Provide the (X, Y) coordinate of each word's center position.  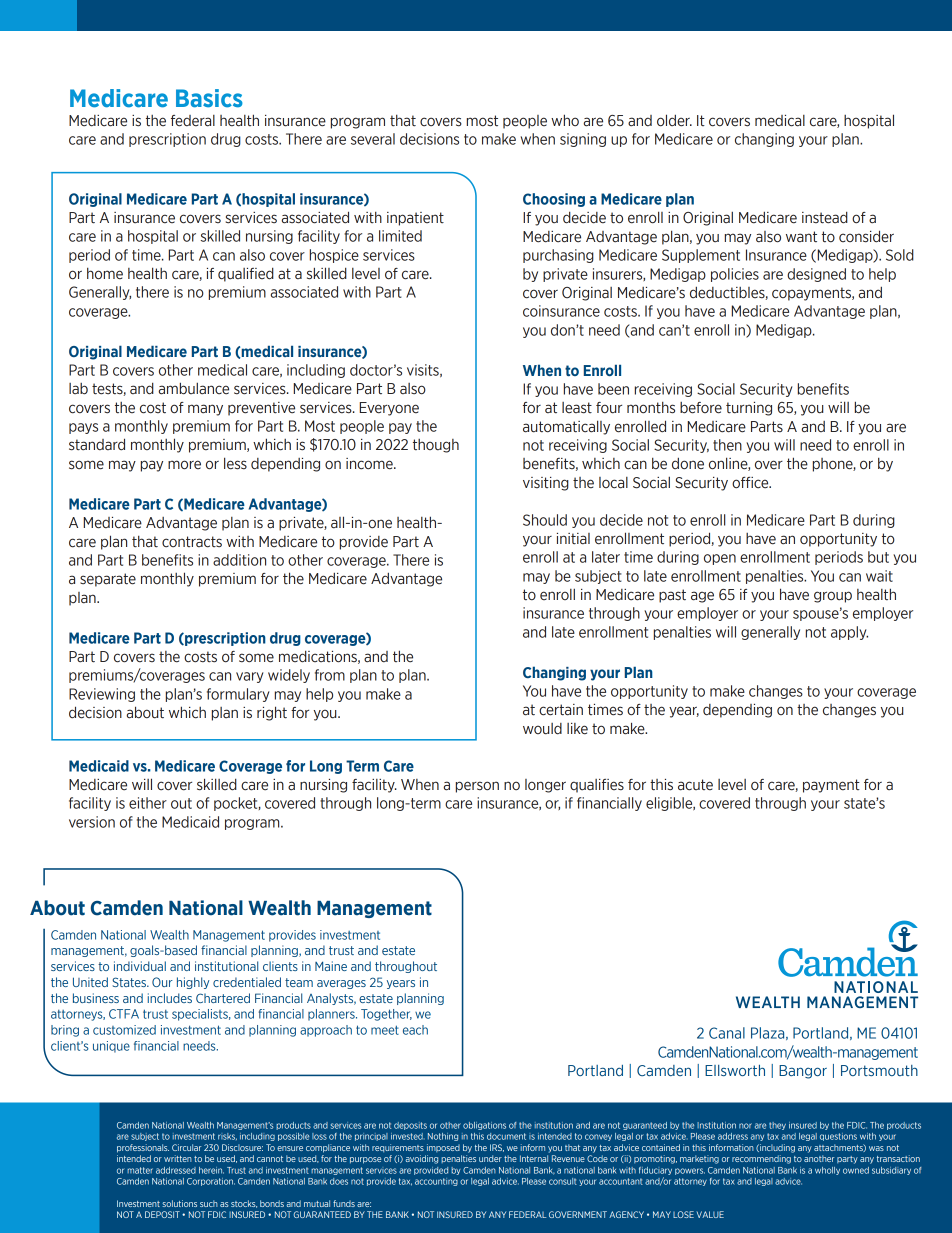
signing (583, 140)
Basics (209, 98)
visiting (546, 484)
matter (140, 1170)
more (184, 465)
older (674, 120)
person (477, 787)
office (751, 483)
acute (695, 785)
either (148, 803)
